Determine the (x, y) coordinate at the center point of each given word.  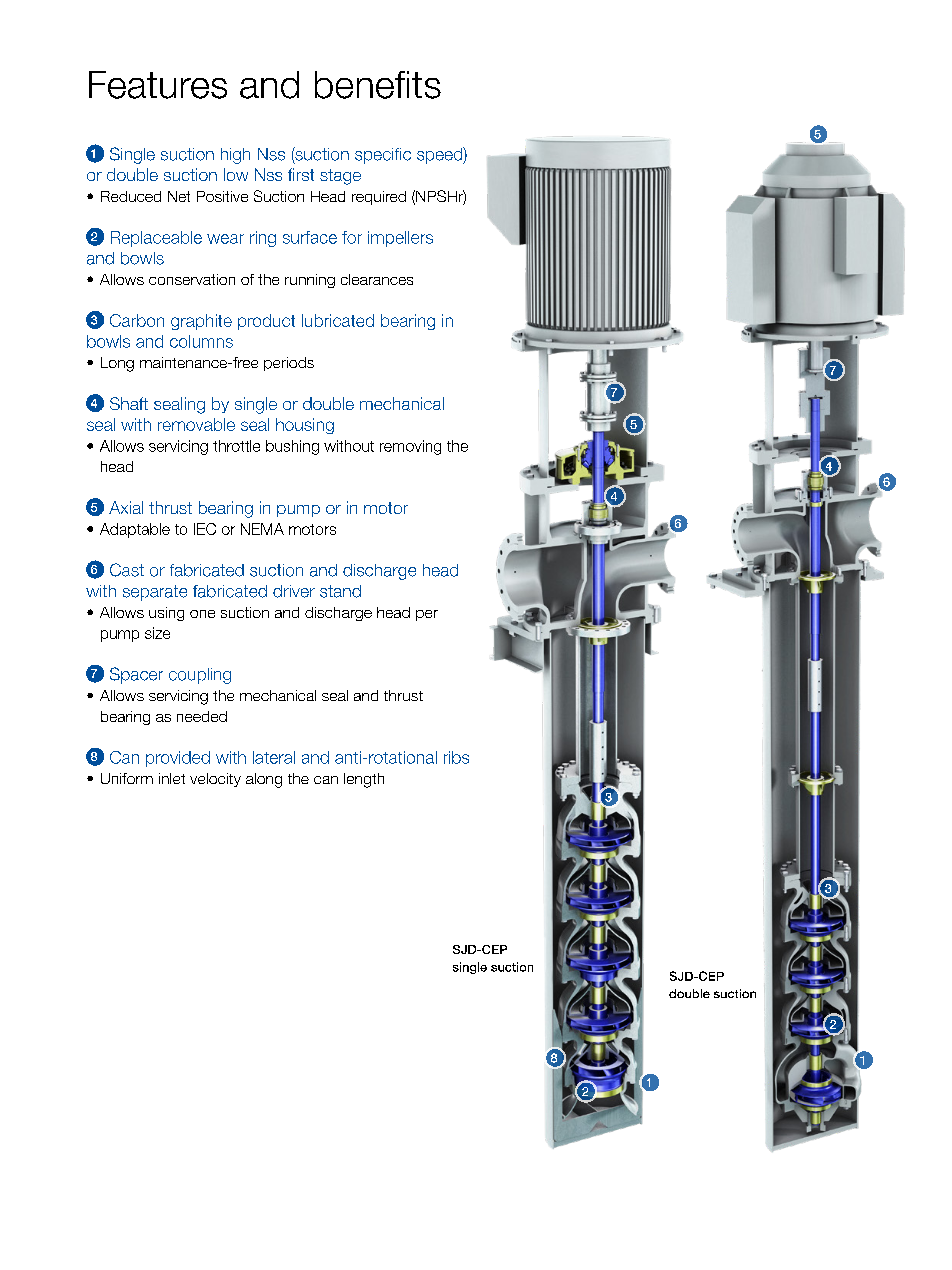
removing (410, 447)
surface (310, 237)
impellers (400, 239)
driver (294, 591)
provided (178, 759)
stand (340, 591)
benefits (378, 85)
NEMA (262, 529)
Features (158, 85)
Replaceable (156, 239)
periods (289, 364)
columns (201, 341)
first (301, 174)
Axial (126, 507)
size (157, 633)
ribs (456, 757)
